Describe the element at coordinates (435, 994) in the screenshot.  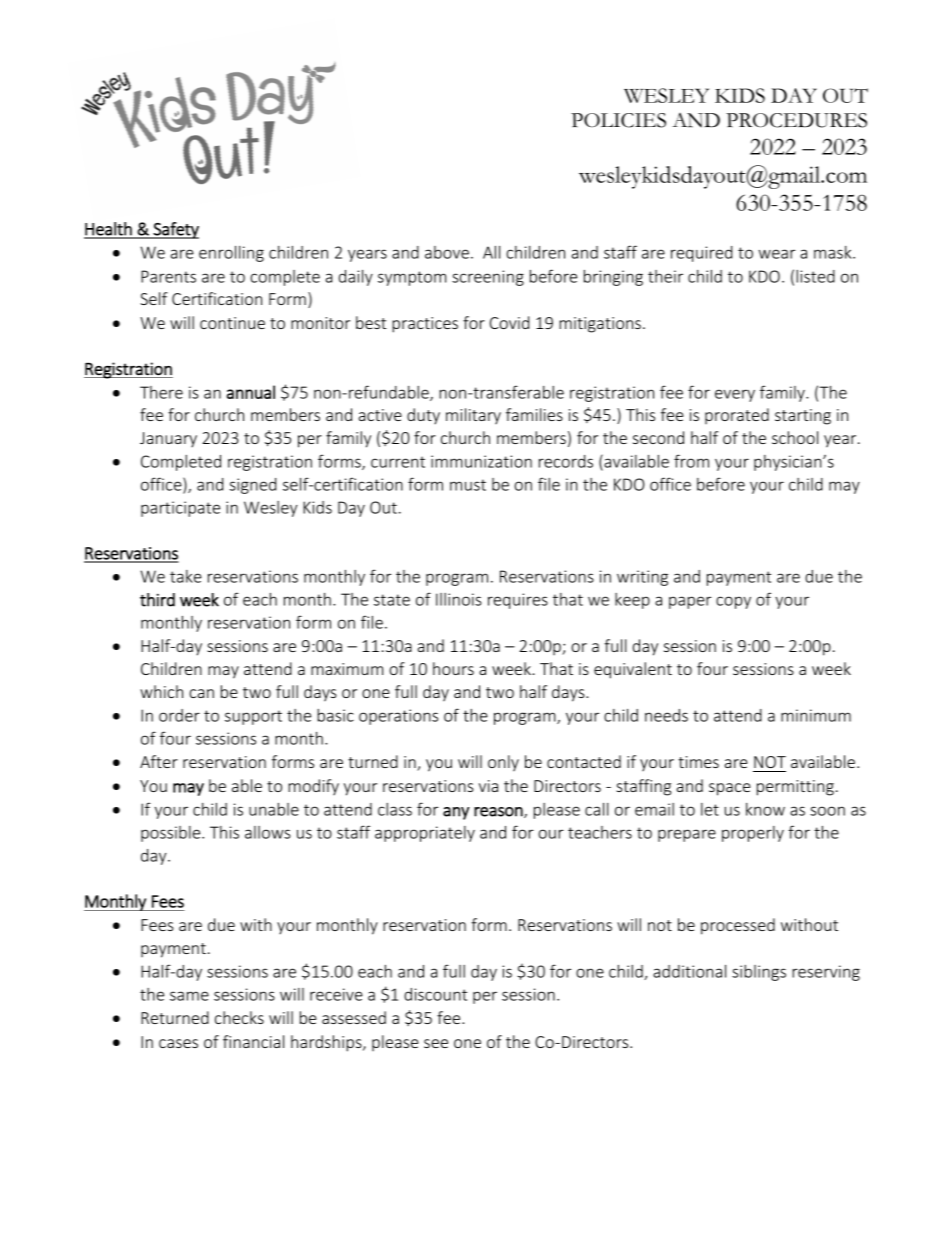
I see `discount` at that location.
